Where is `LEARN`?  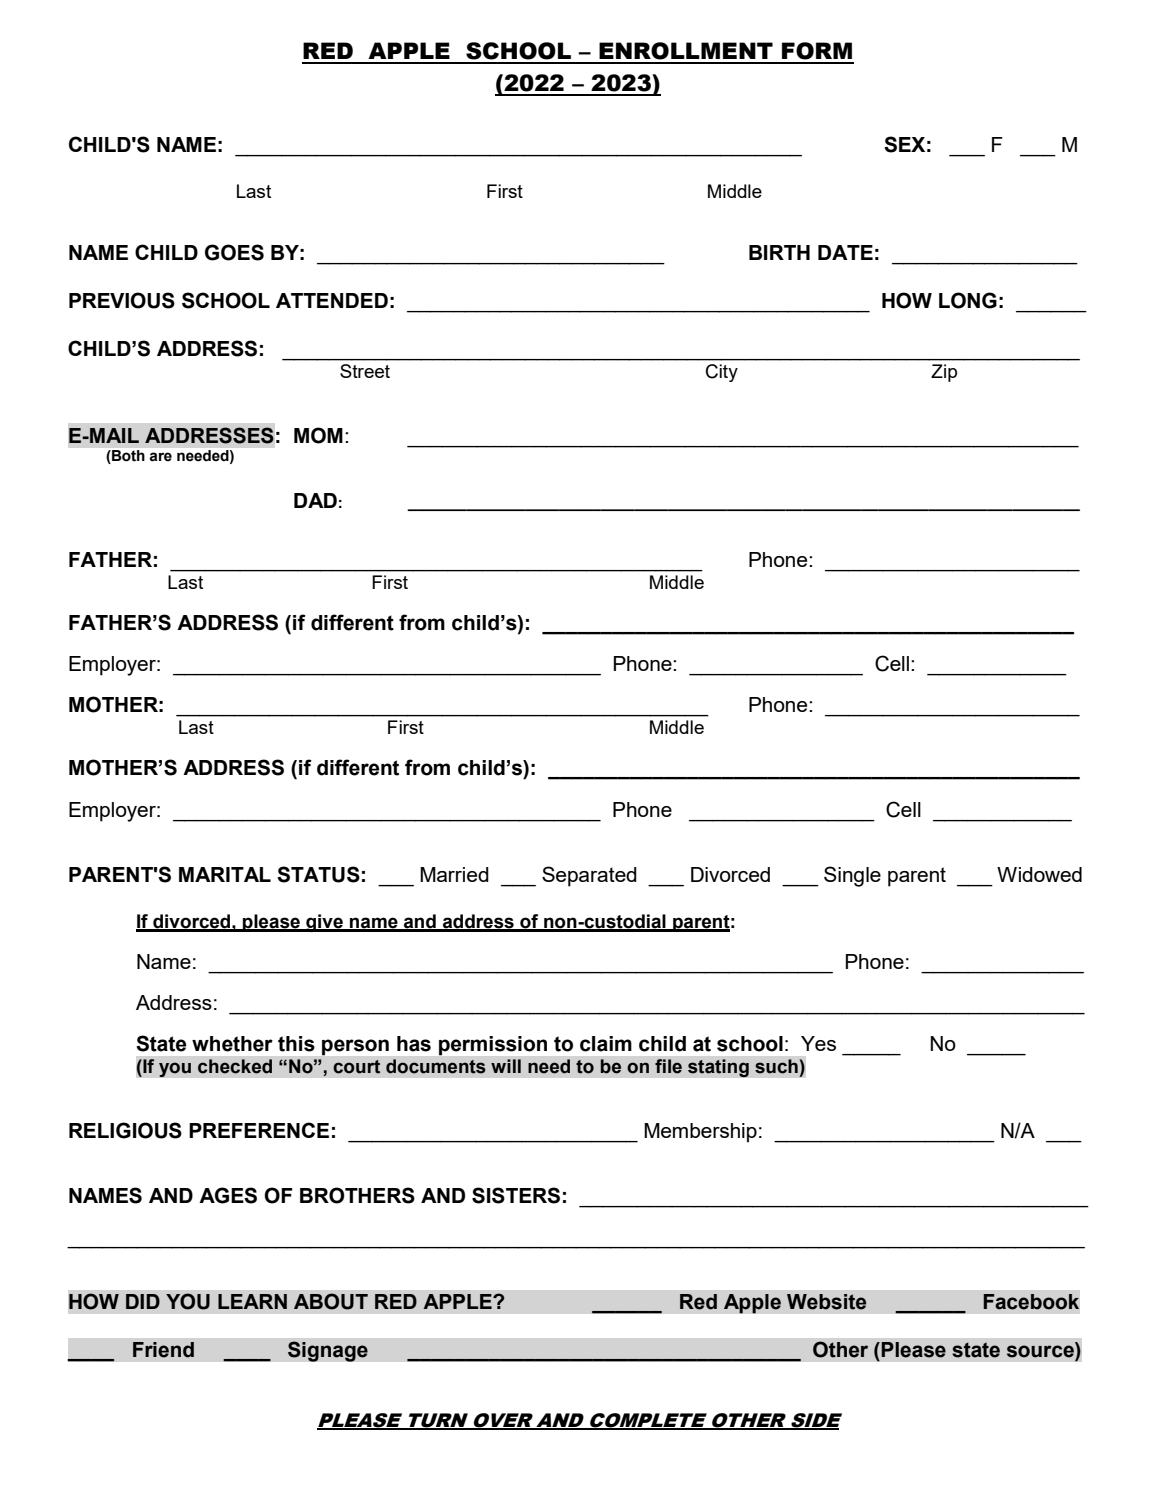 LEARN is located at coordinates (252, 1301).
